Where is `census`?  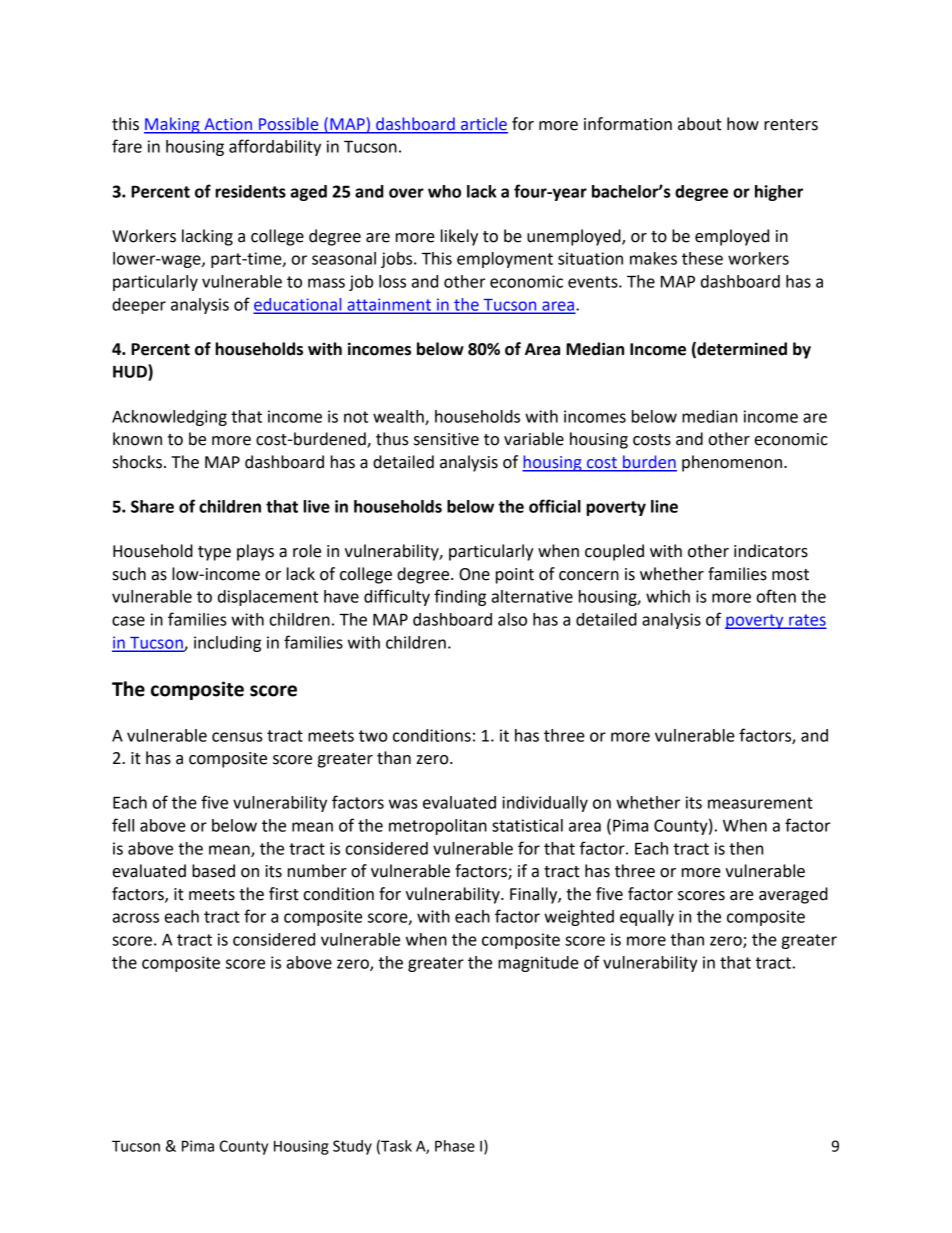 census is located at coordinates (237, 737).
